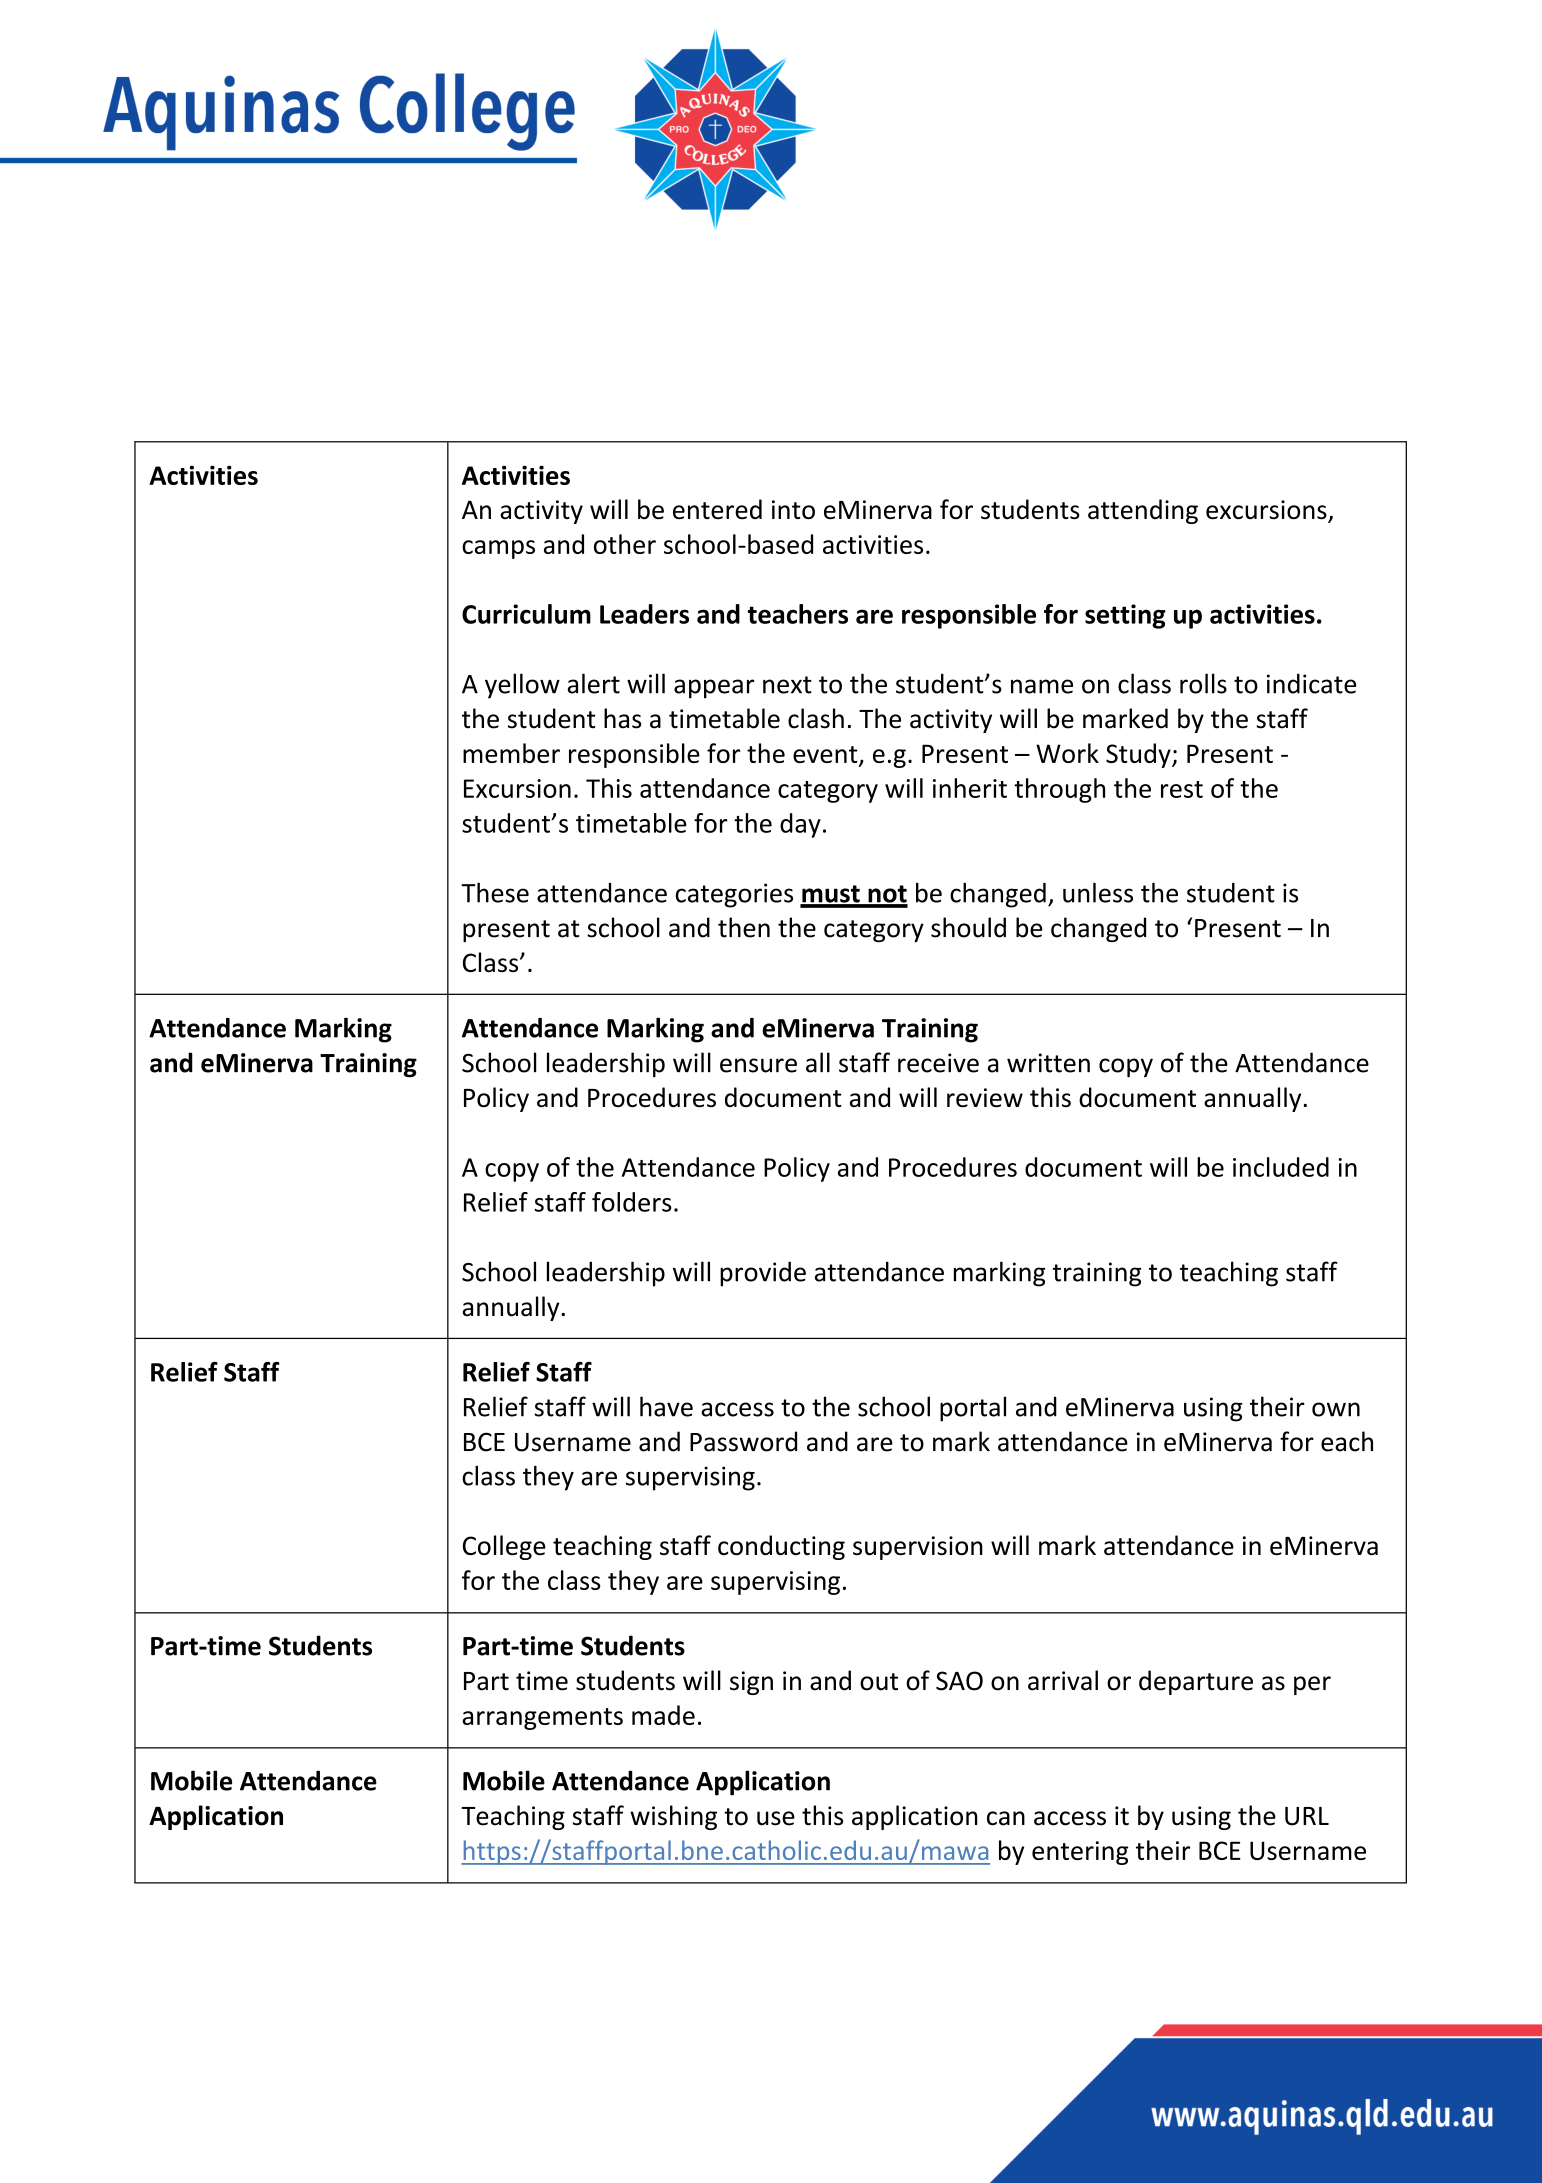 The width and height of the image is (1542, 2183). Describe the element at coordinates (1336, 1409) in the image. I see `own` at that location.
